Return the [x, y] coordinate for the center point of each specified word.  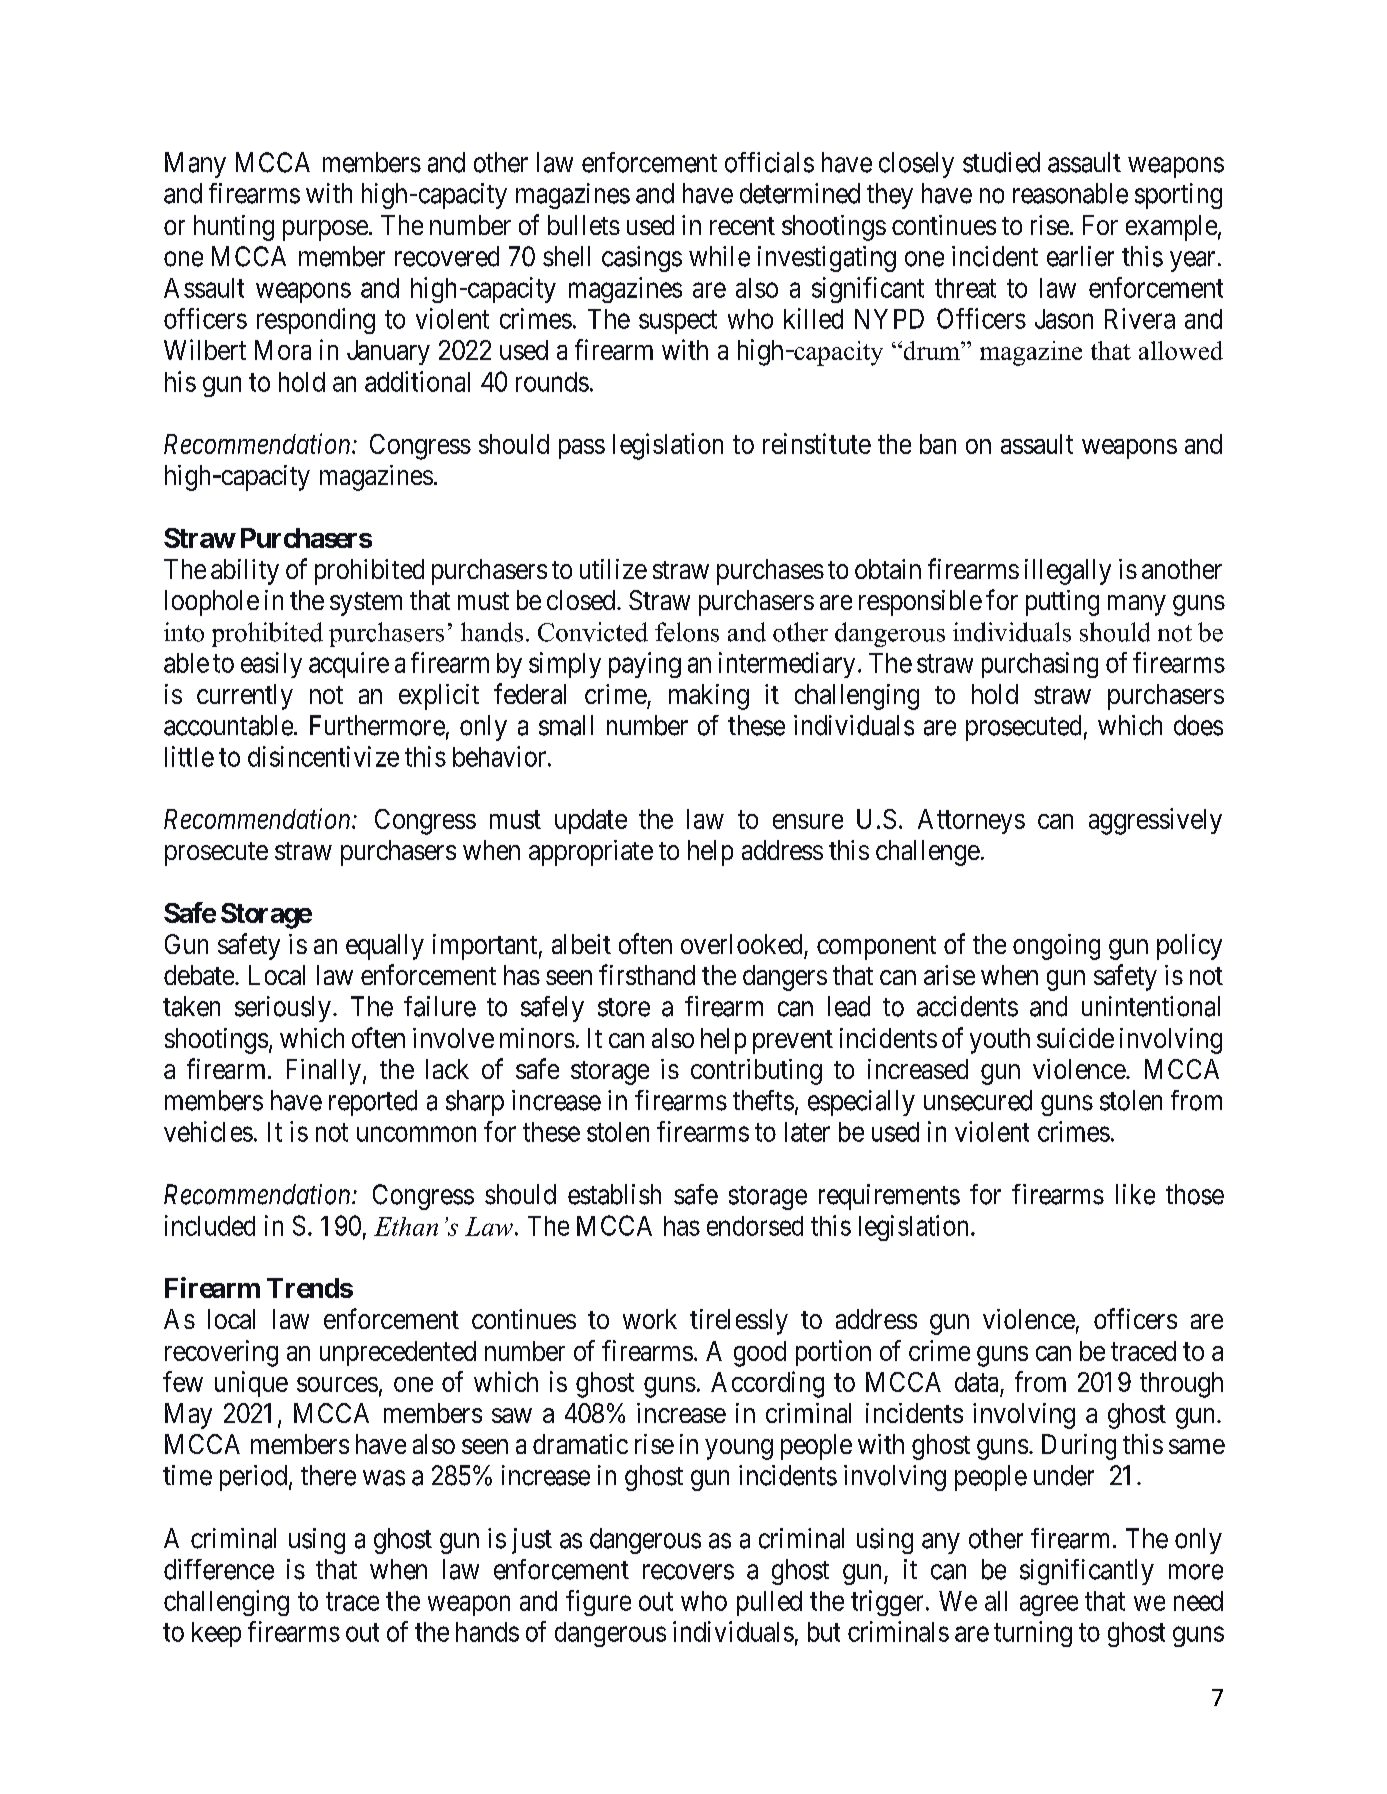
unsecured [978, 1100]
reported [373, 1103]
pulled [769, 1603]
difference [219, 1569]
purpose [325, 230]
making [709, 697]
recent [742, 226]
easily [271, 665]
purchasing [1040, 665]
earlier [1080, 256]
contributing [756, 1072]
